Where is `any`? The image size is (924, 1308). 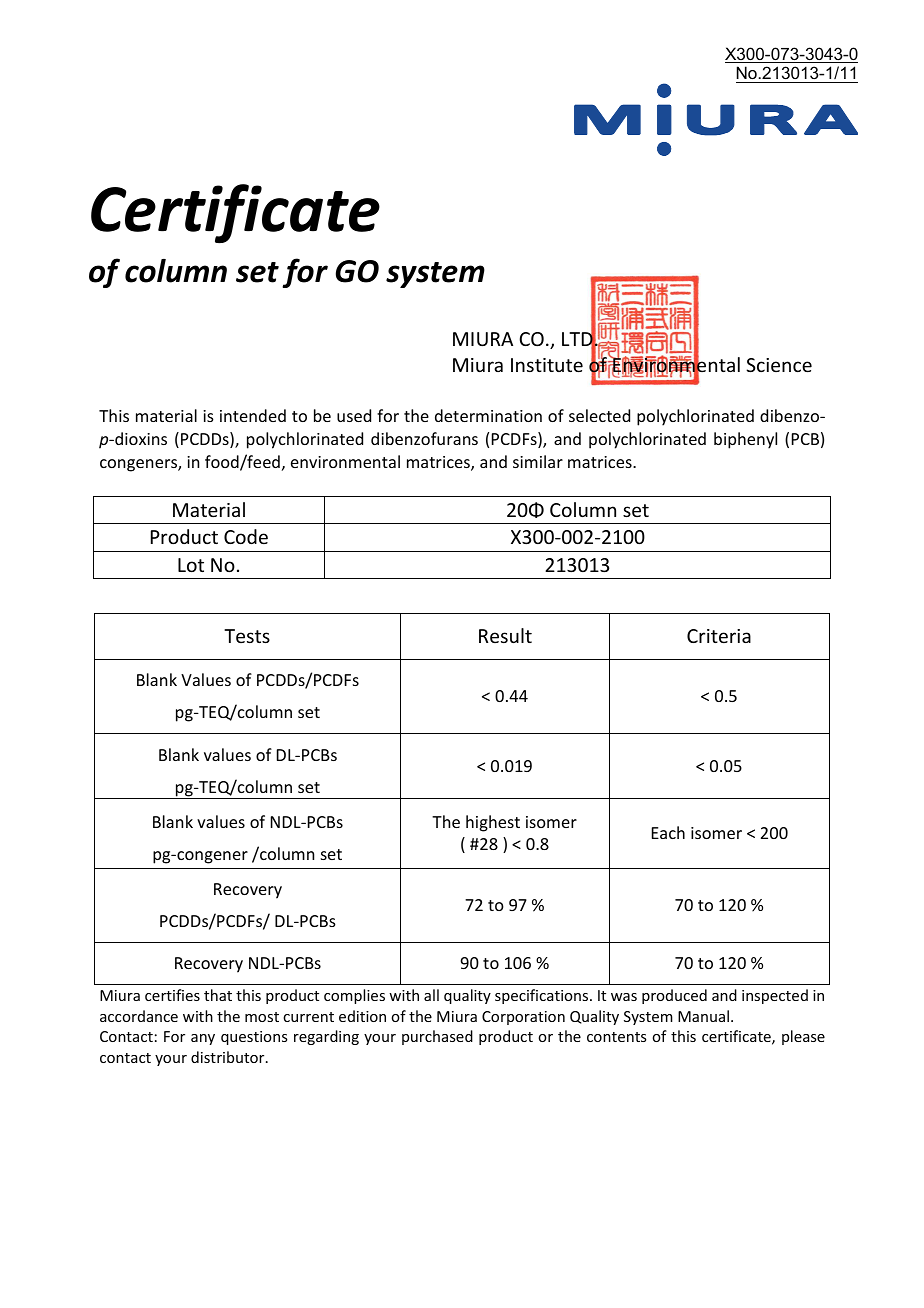
any is located at coordinates (203, 1039).
